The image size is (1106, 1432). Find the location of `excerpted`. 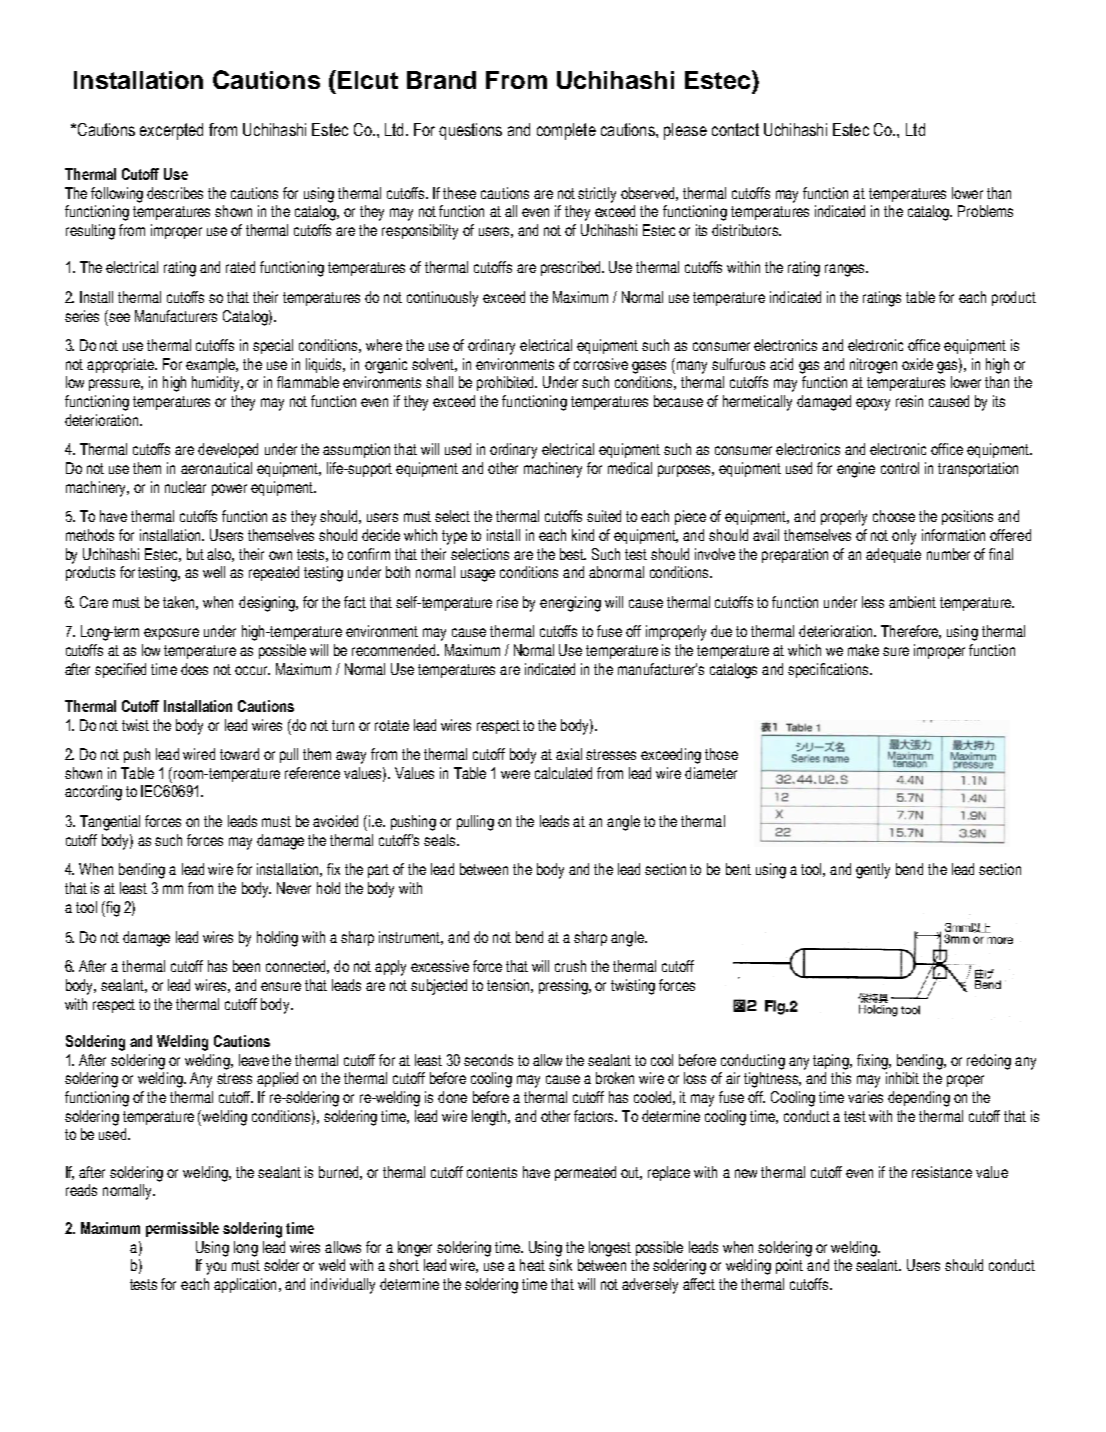

excerpted is located at coordinates (171, 131).
